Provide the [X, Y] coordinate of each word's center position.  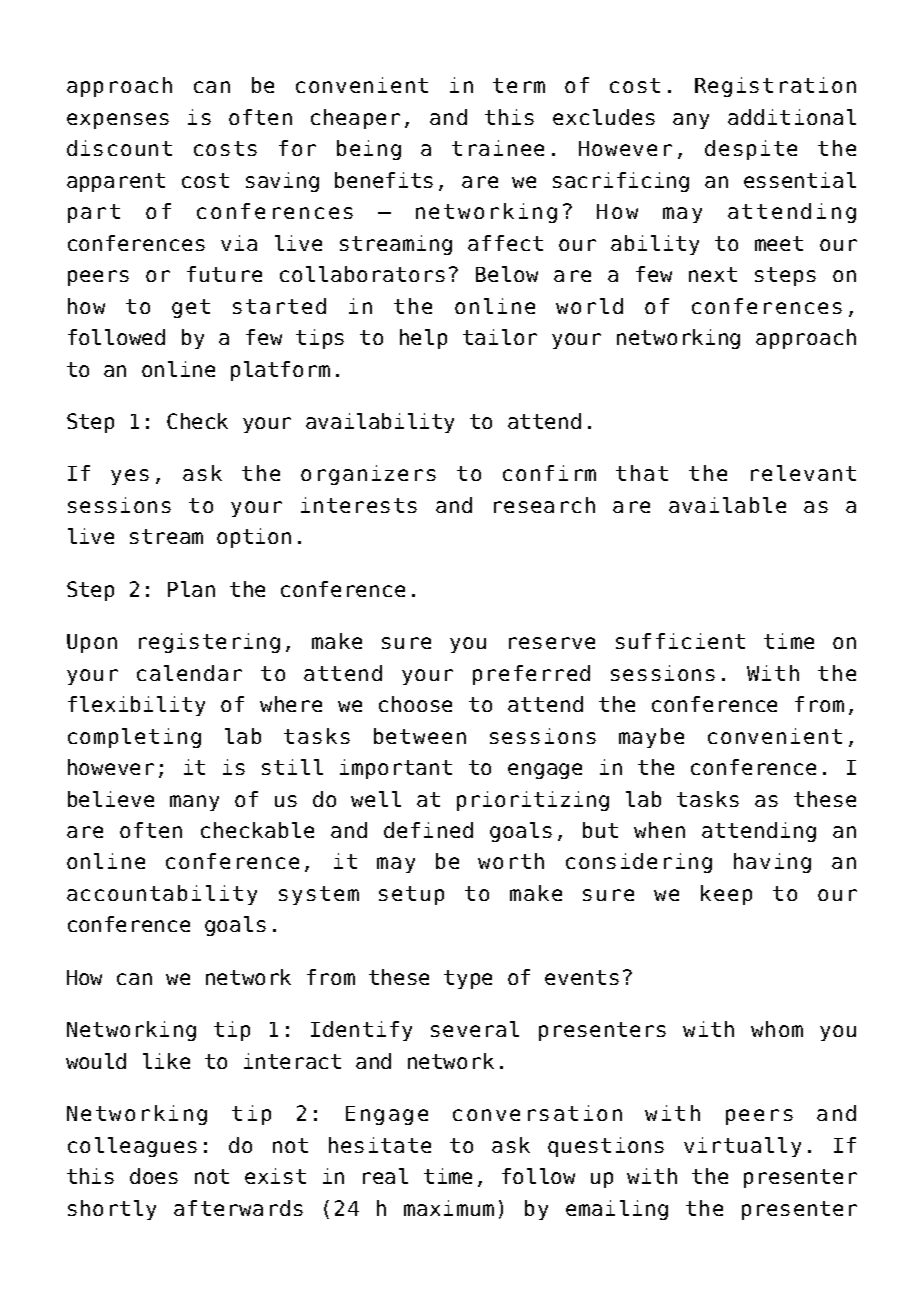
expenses [118, 121]
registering [209, 643]
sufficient [680, 641]
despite [751, 150]
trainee [498, 148]
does [154, 1176]
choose [415, 704]
